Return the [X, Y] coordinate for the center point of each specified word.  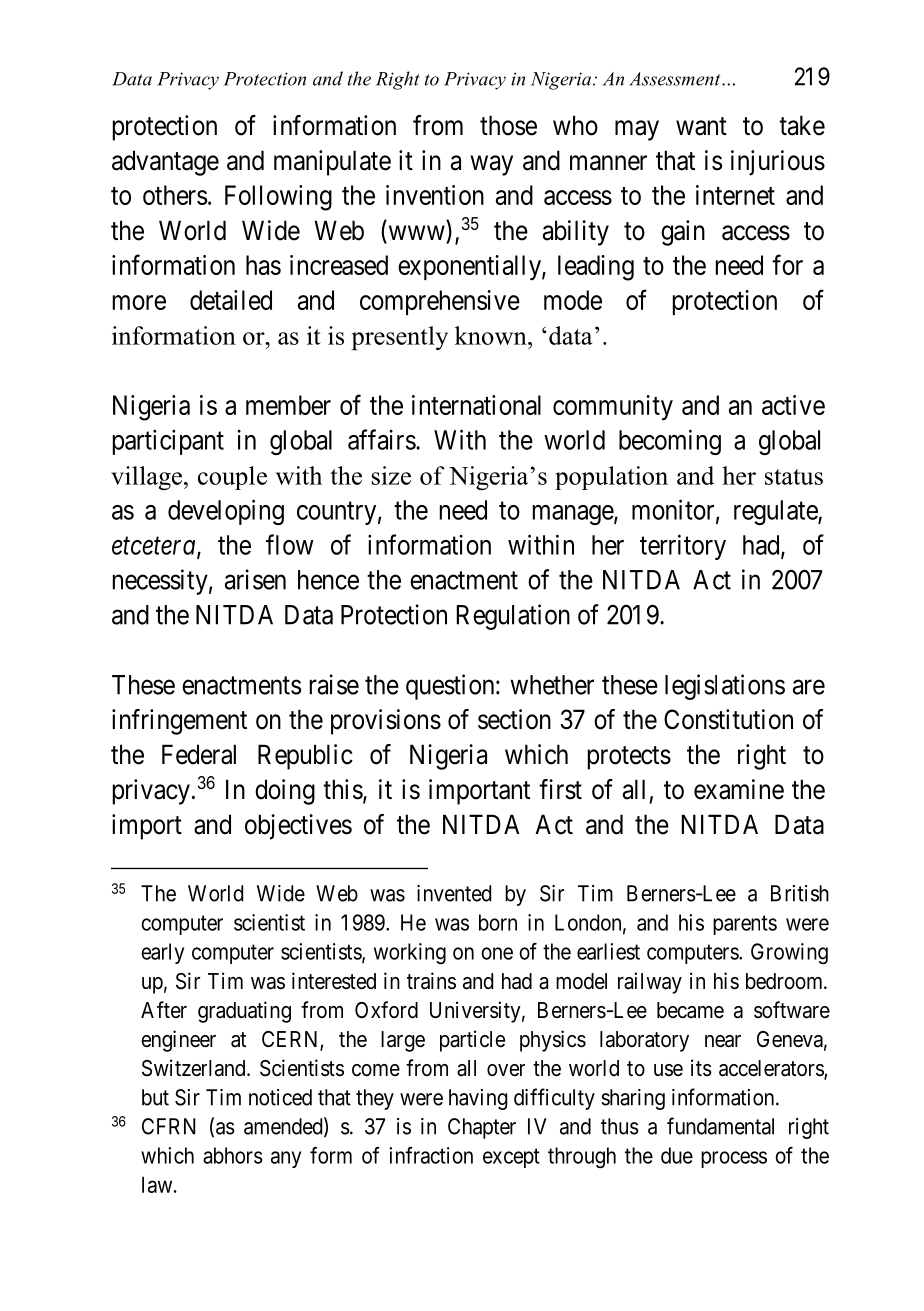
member [288, 405]
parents [745, 925]
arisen [255, 579]
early [162, 953]
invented [454, 893]
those [508, 125]
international [476, 405]
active [793, 405]
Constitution [728, 719]
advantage [165, 163]
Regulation [513, 617]
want [701, 126]
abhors [233, 1155]
